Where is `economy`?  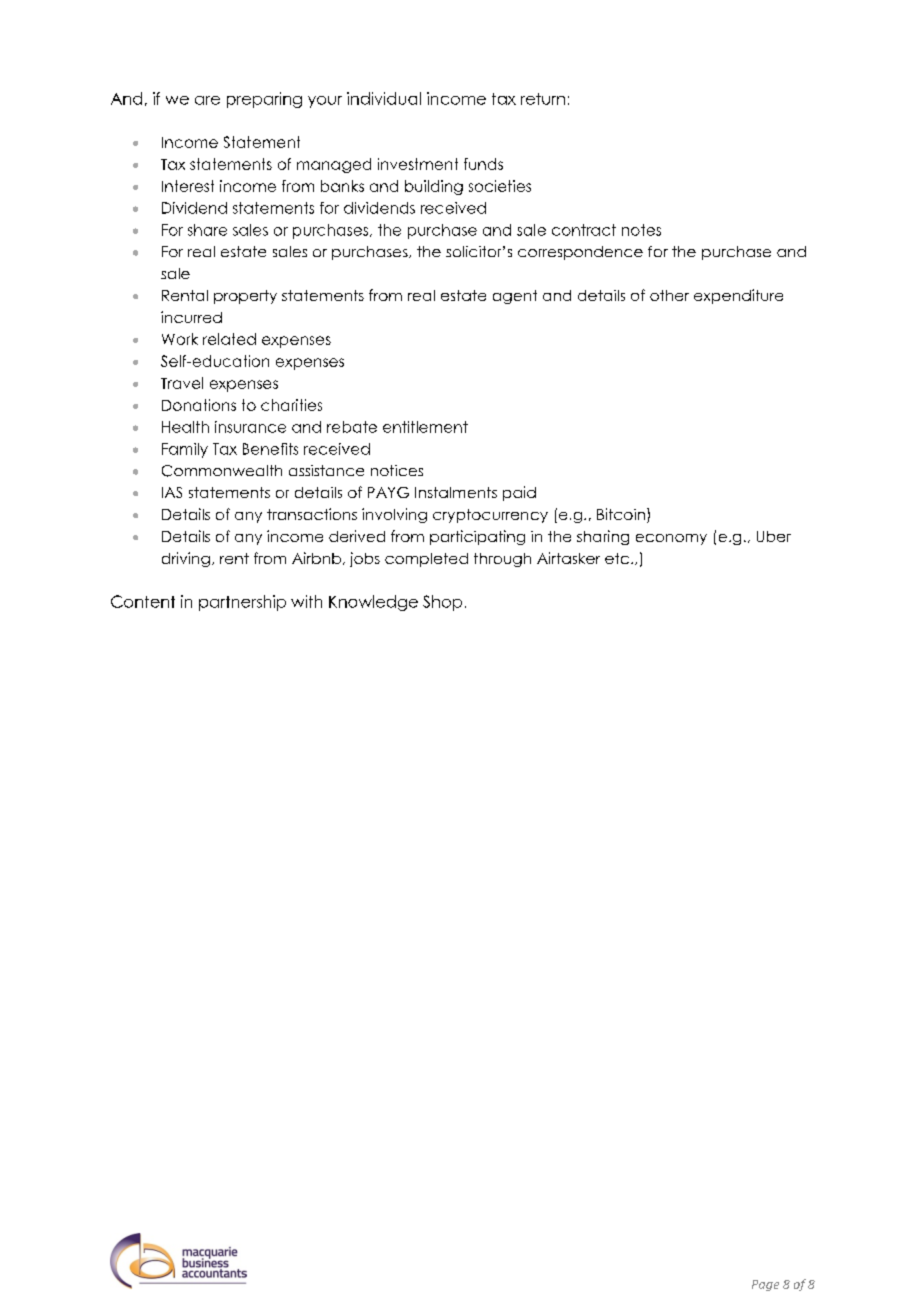 economy is located at coordinates (671, 539).
